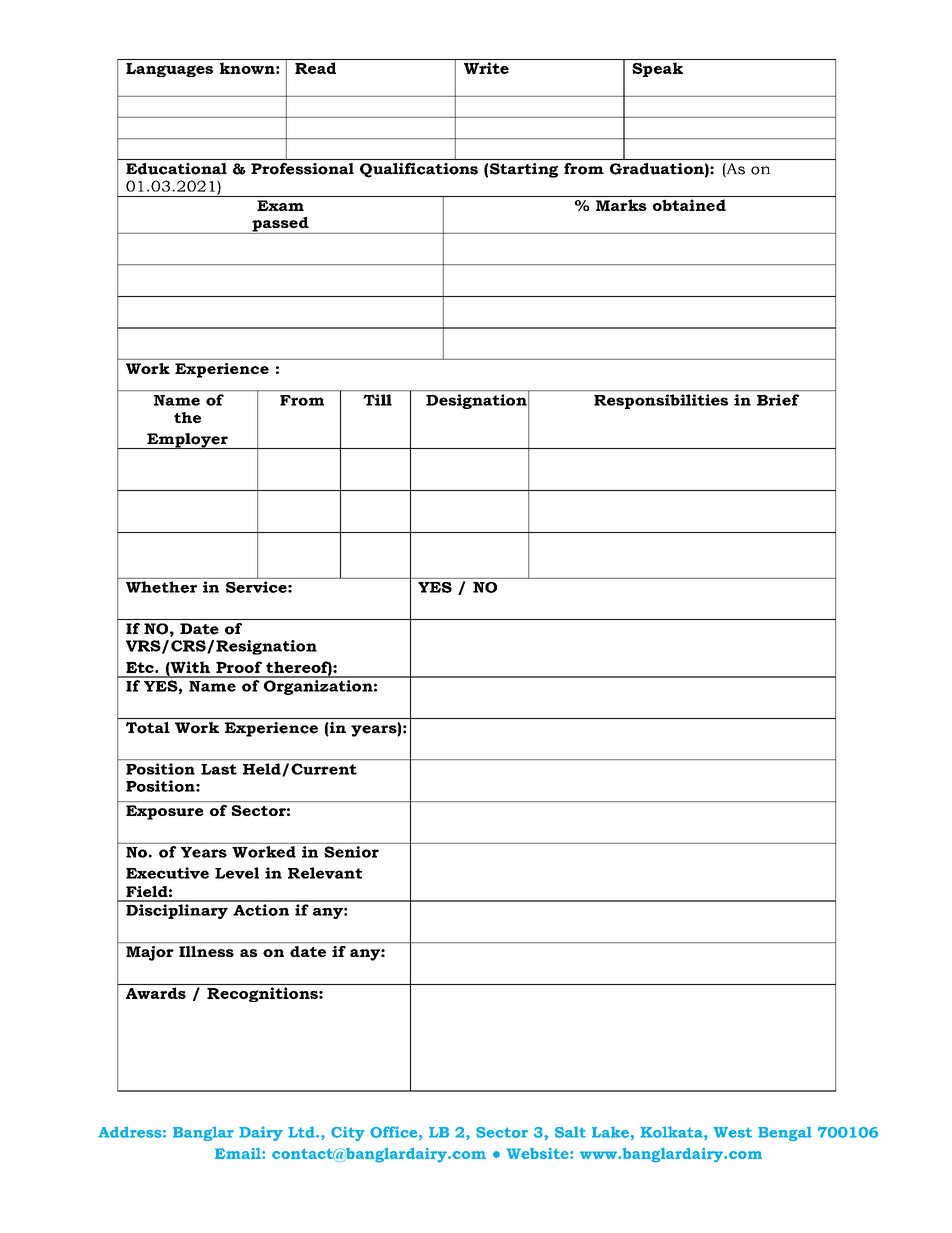 The height and width of the screenshot is (1233, 952). I want to click on Senior, so click(351, 852).
